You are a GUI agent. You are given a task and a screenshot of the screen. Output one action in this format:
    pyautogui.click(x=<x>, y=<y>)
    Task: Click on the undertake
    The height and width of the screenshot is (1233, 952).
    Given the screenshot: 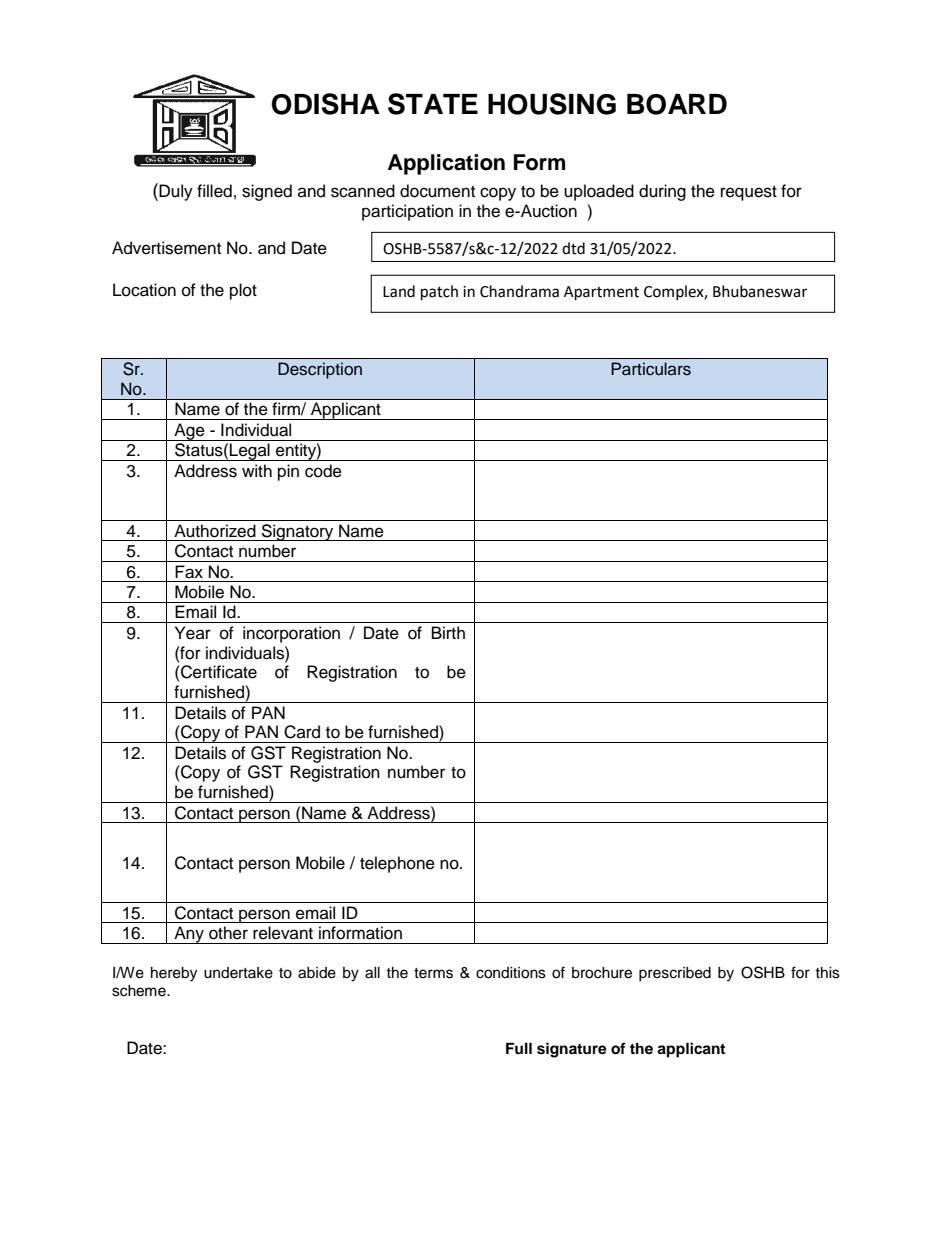 What is the action you would take?
    pyautogui.click(x=238, y=973)
